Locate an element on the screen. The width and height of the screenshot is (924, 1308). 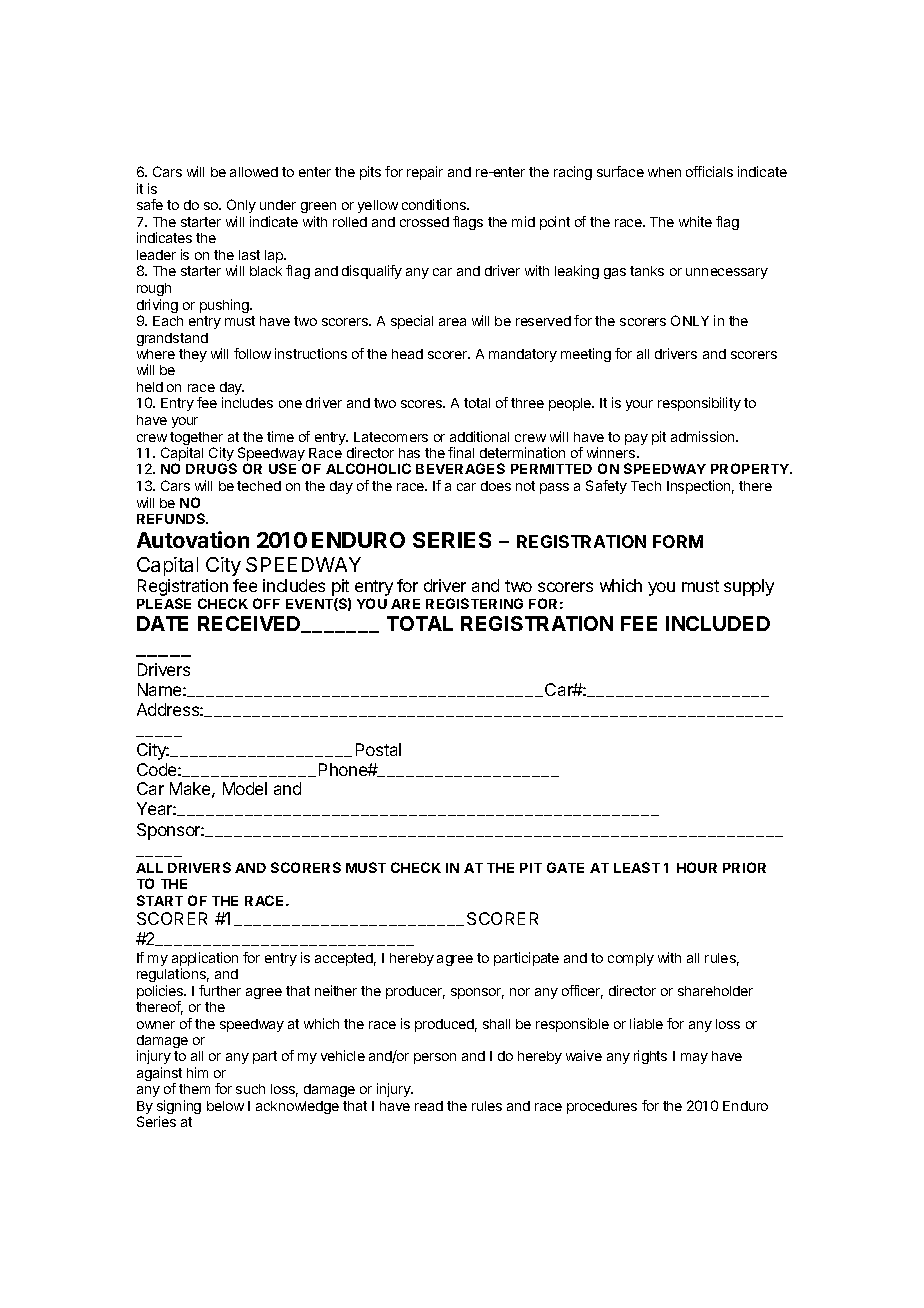
REGISTERING is located at coordinates (474, 603).
